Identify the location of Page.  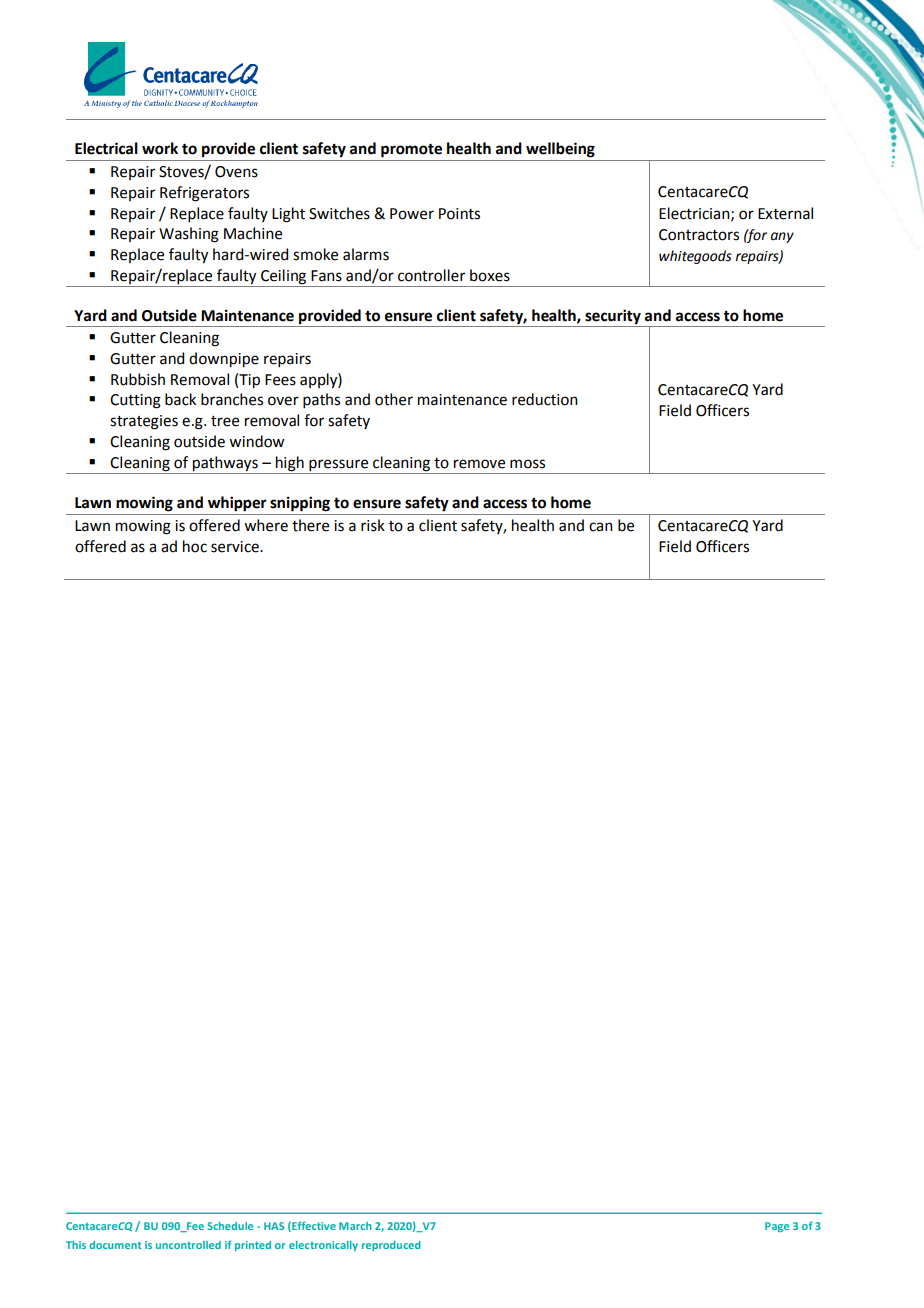
(777, 1227).
